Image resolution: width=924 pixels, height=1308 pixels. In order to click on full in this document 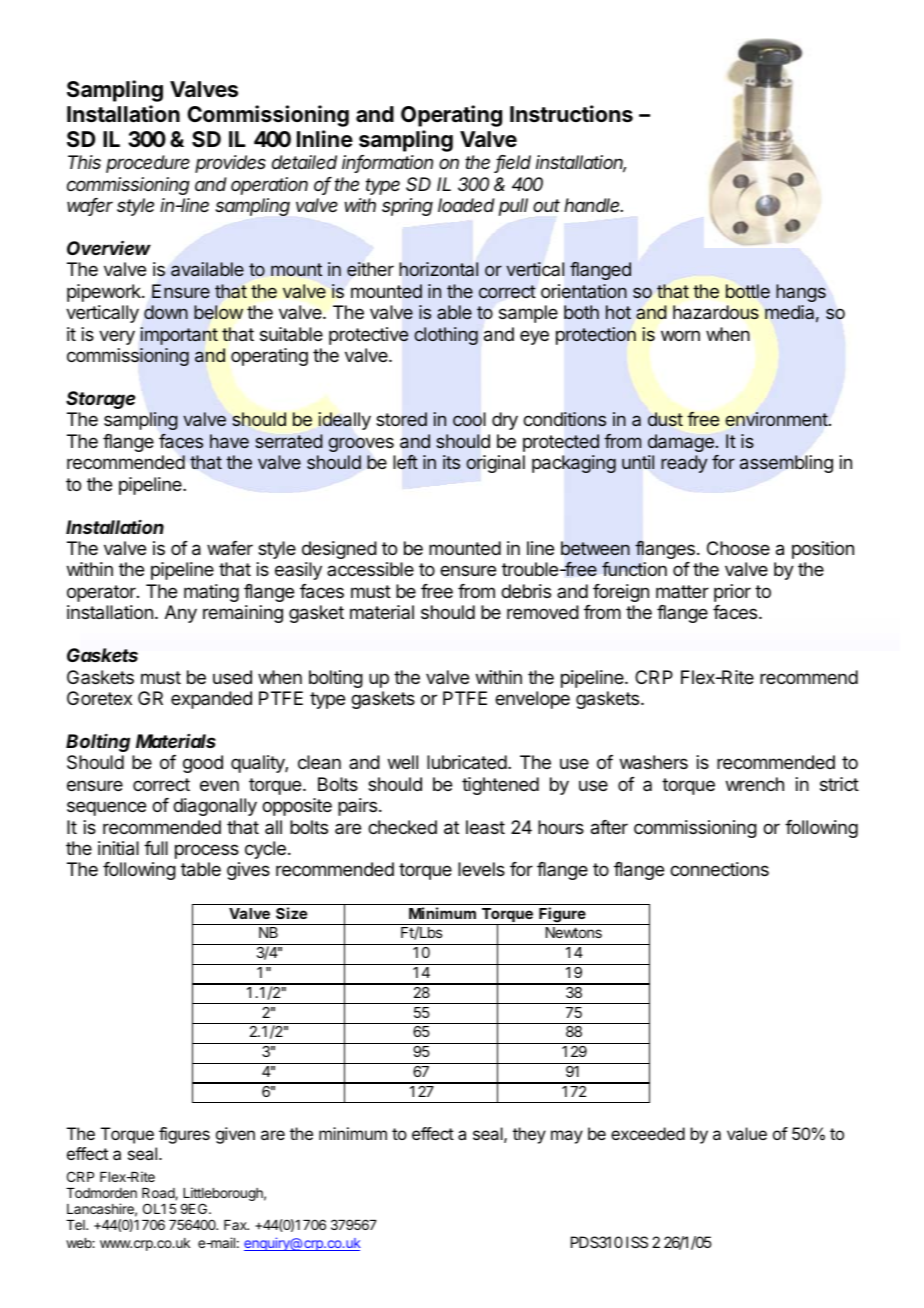, I will do `click(156, 848)`.
